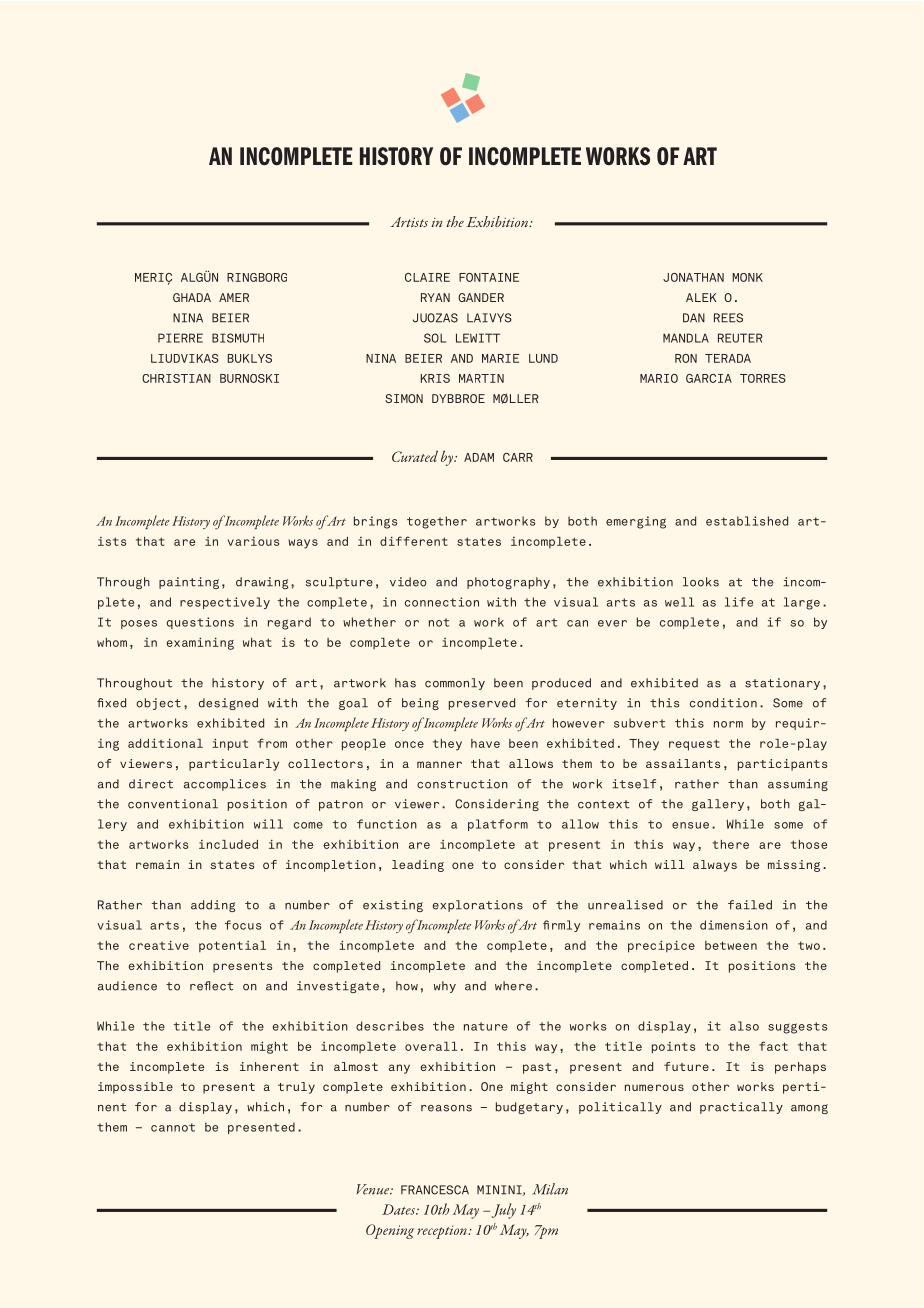 The height and width of the image is (1308, 924). Describe the element at coordinates (173, 1127) in the image. I see `cannot` at that location.
